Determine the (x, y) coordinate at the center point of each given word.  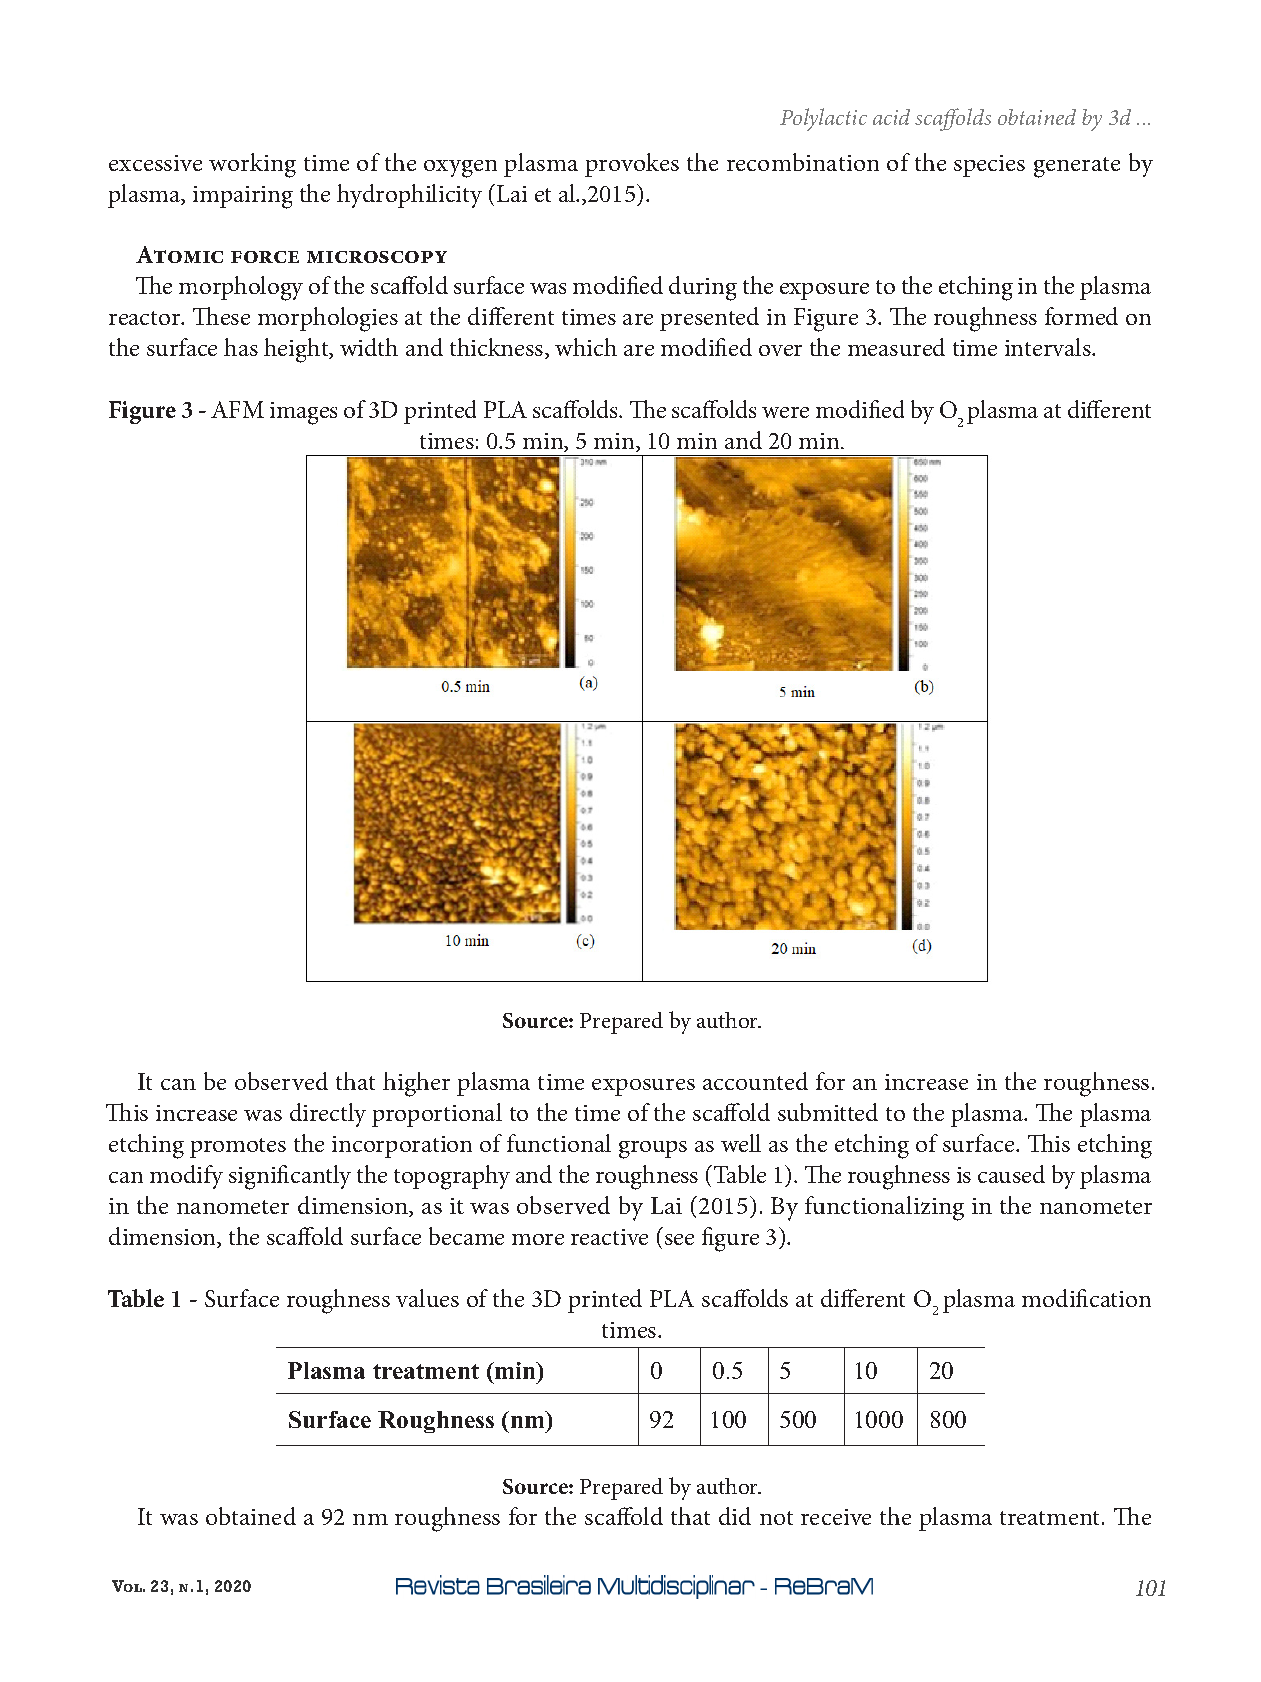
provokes (632, 165)
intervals (1049, 347)
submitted (828, 1112)
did (735, 1516)
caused (1011, 1174)
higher (416, 1084)
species (989, 166)
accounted (755, 1081)
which (586, 347)
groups (653, 1150)
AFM (237, 409)
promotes (238, 1148)
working (252, 165)
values (427, 1298)
